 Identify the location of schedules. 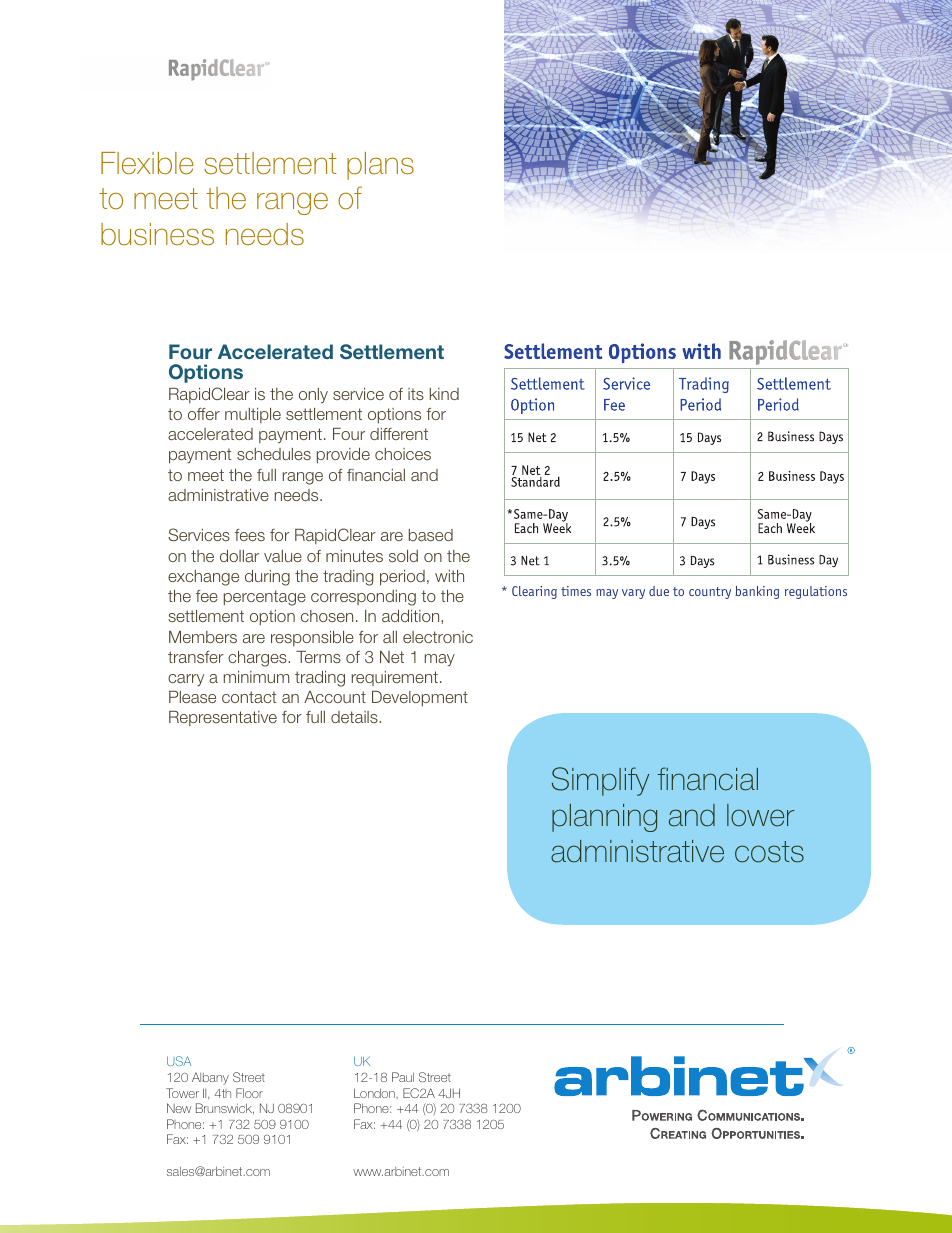
(274, 454).
